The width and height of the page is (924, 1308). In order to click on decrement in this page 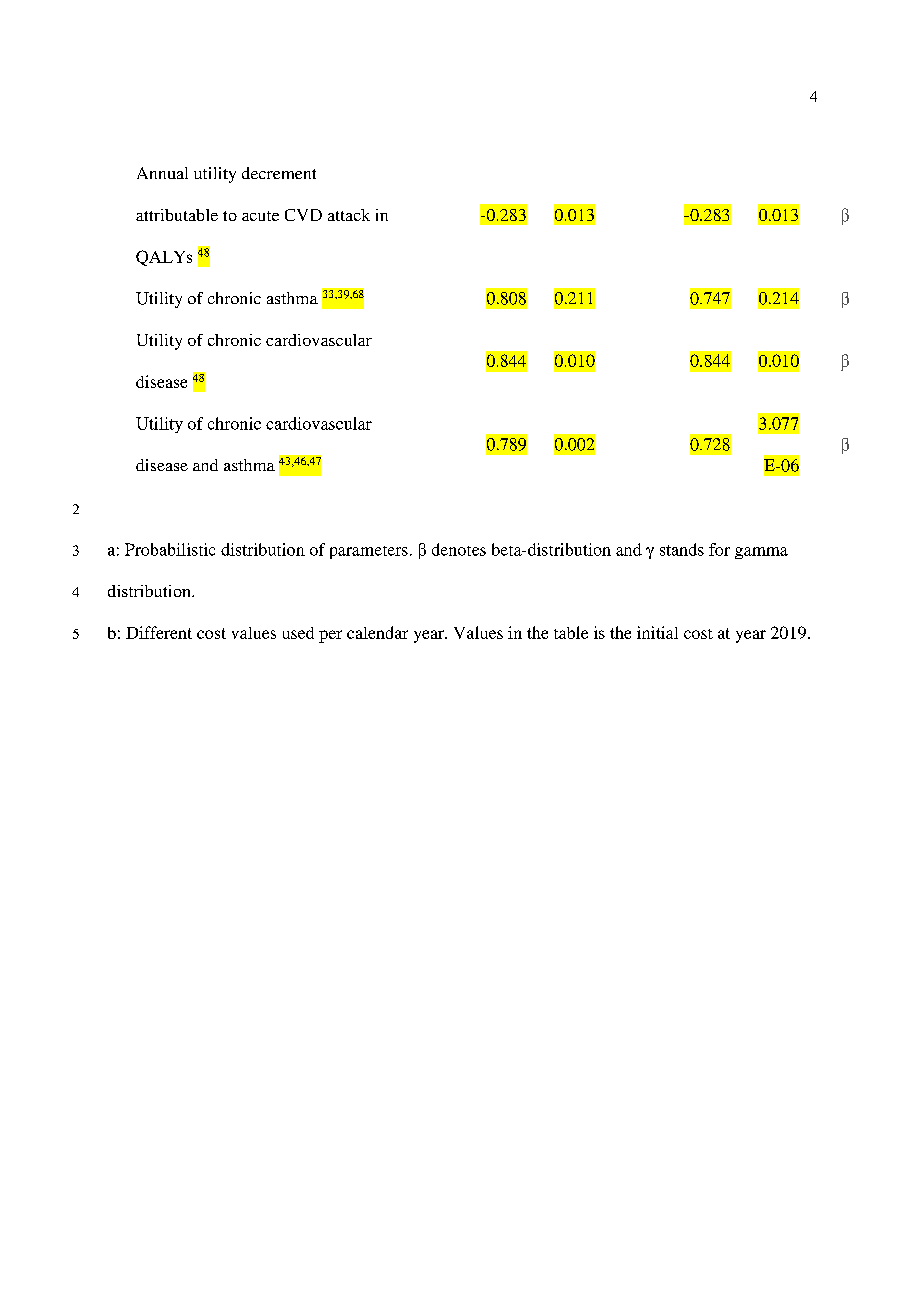, I will do `click(279, 173)`.
